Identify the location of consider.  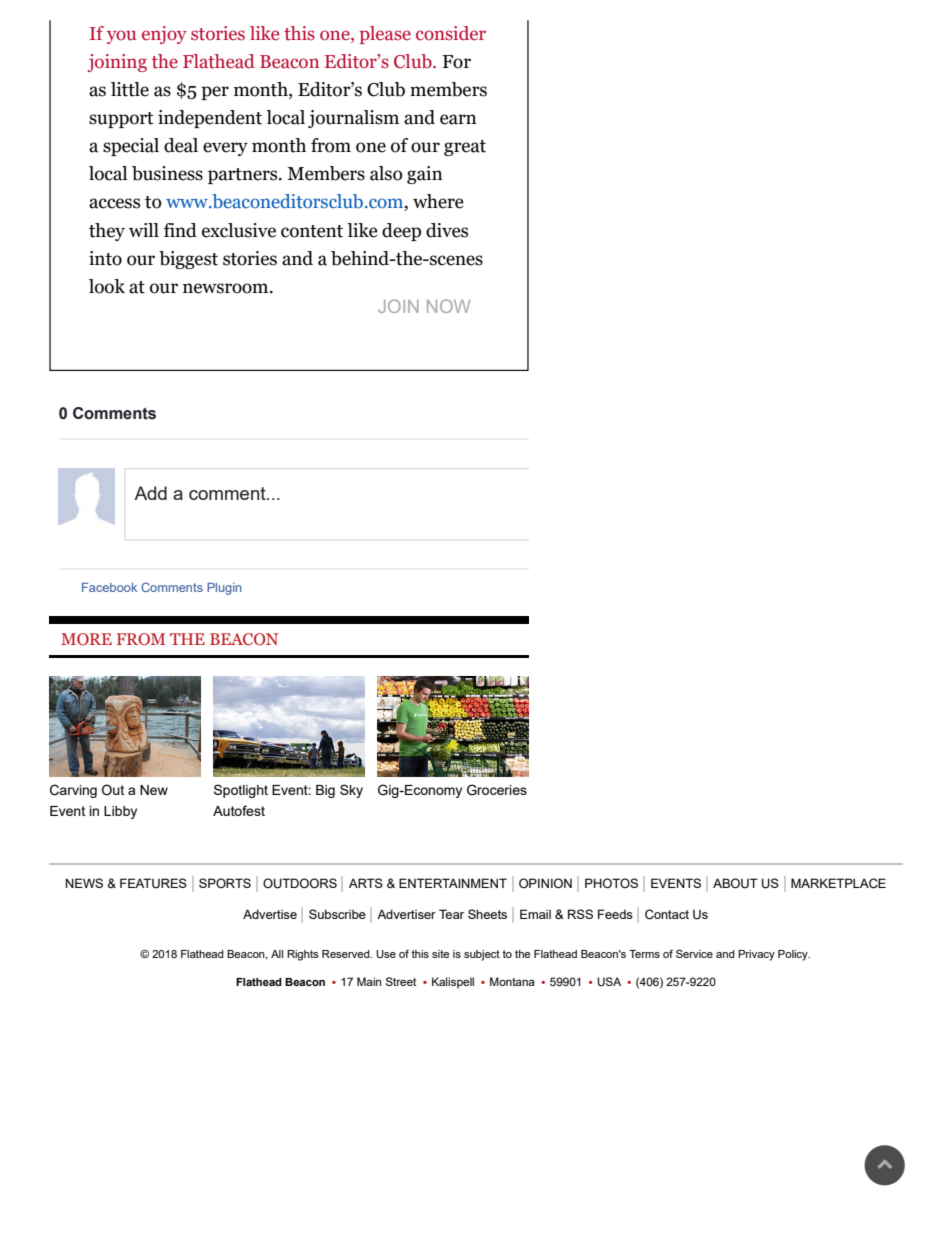
(451, 33).
